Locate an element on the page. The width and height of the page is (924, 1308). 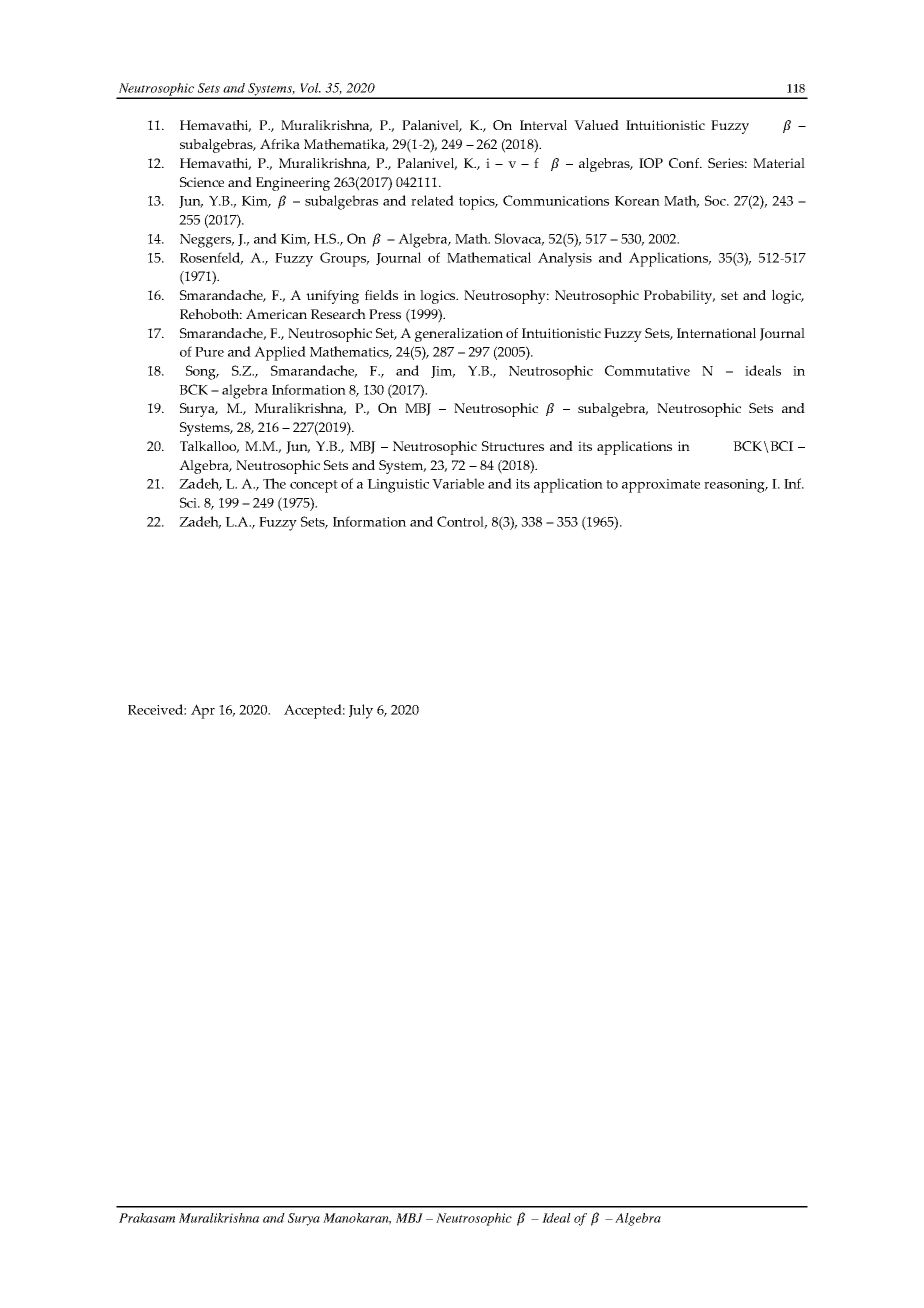
International is located at coordinates (716, 333).
